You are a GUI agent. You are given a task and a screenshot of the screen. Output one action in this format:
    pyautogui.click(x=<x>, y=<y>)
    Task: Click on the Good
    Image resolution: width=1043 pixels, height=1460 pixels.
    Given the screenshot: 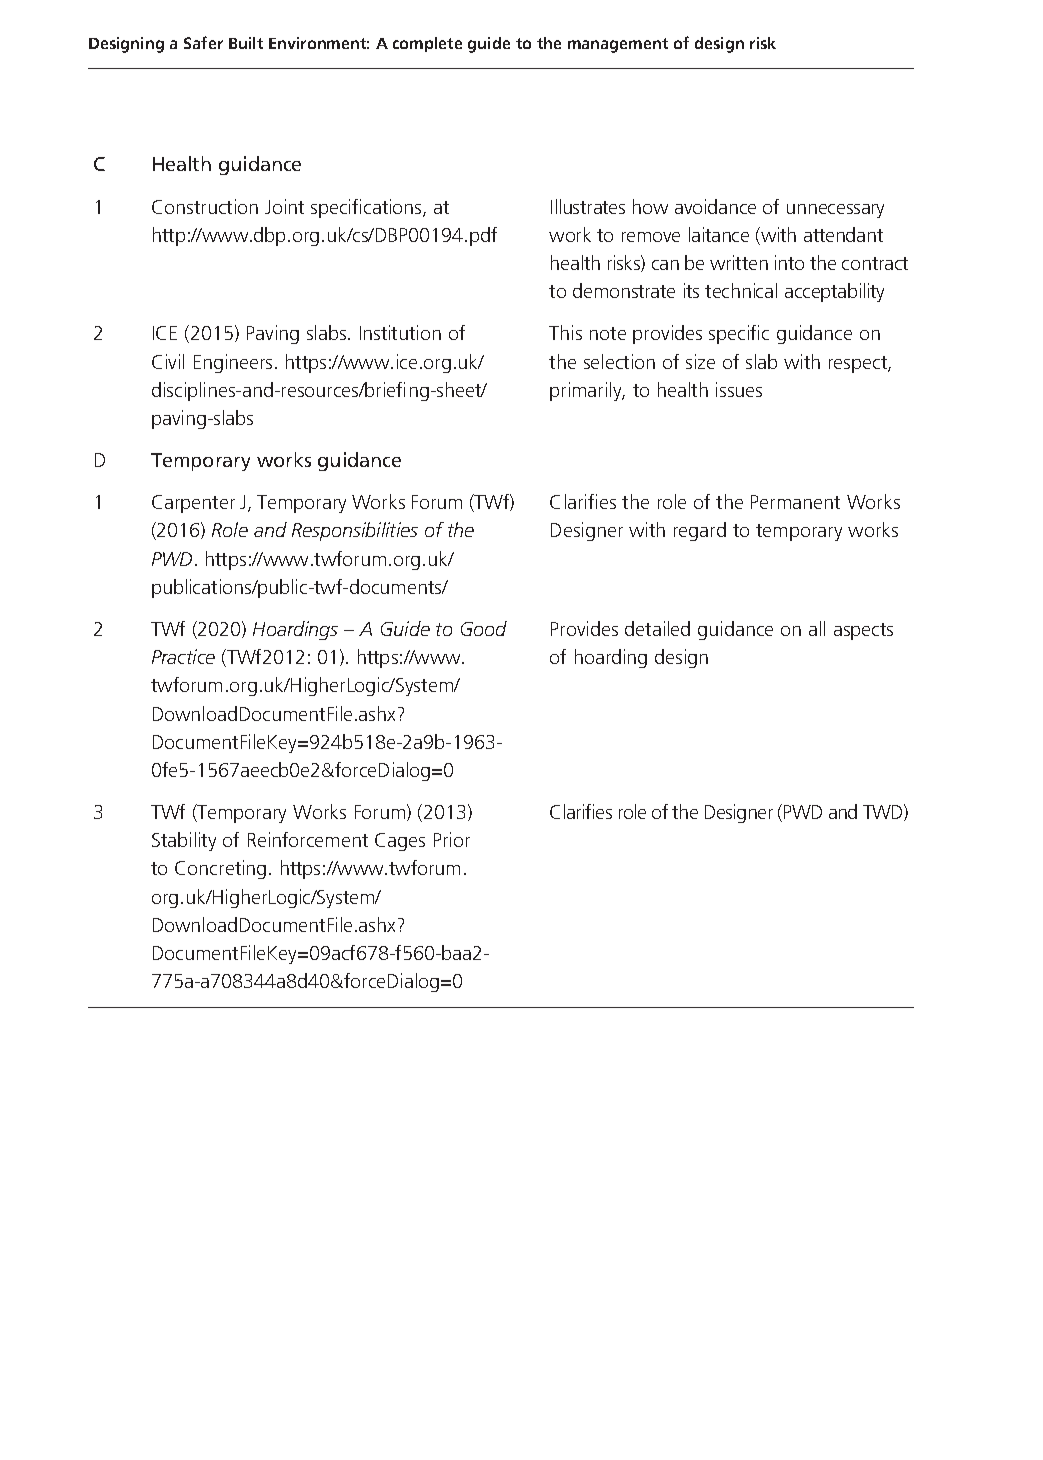 What is the action you would take?
    pyautogui.click(x=484, y=628)
